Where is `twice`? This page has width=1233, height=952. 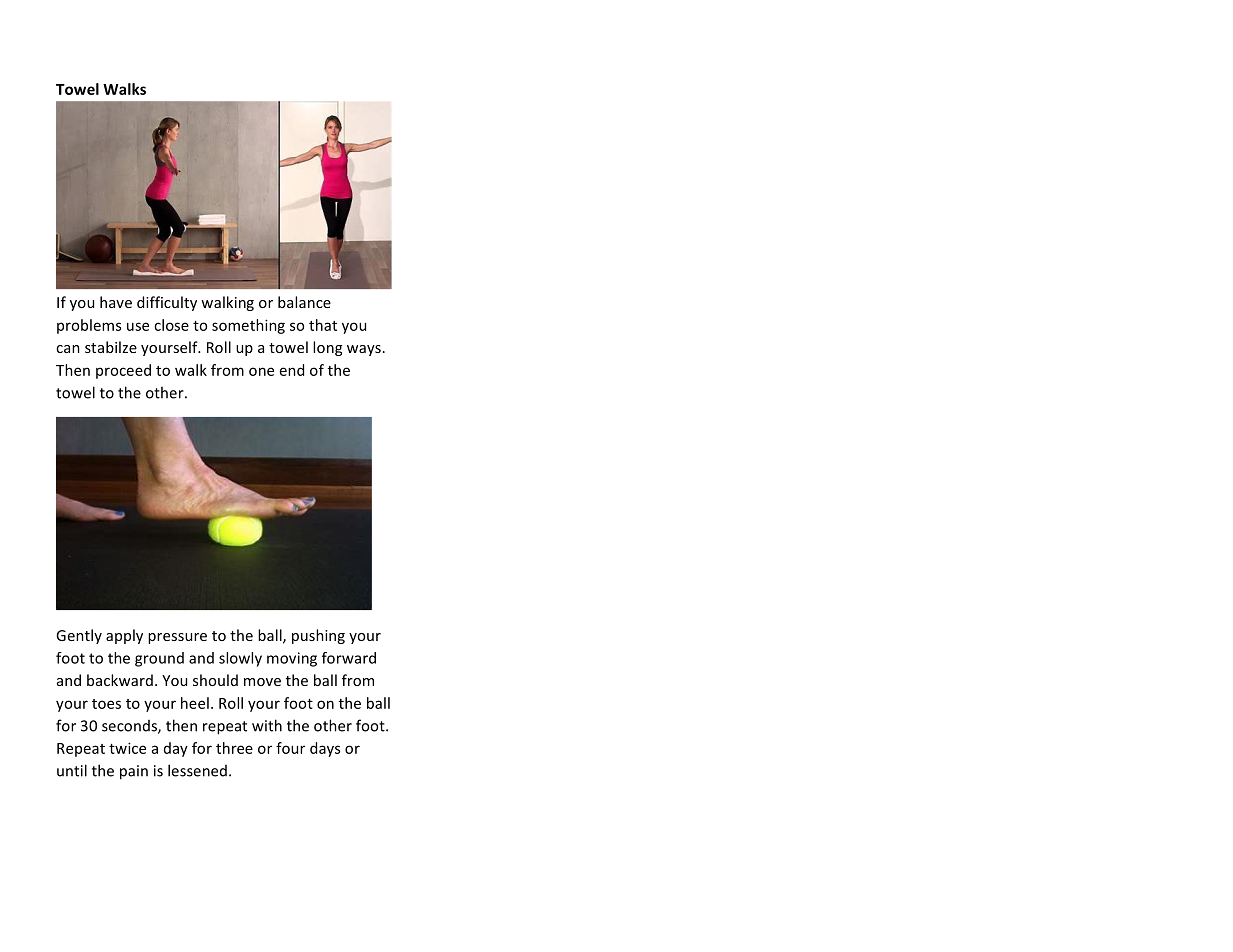 twice is located at coordinates (127, 748).
